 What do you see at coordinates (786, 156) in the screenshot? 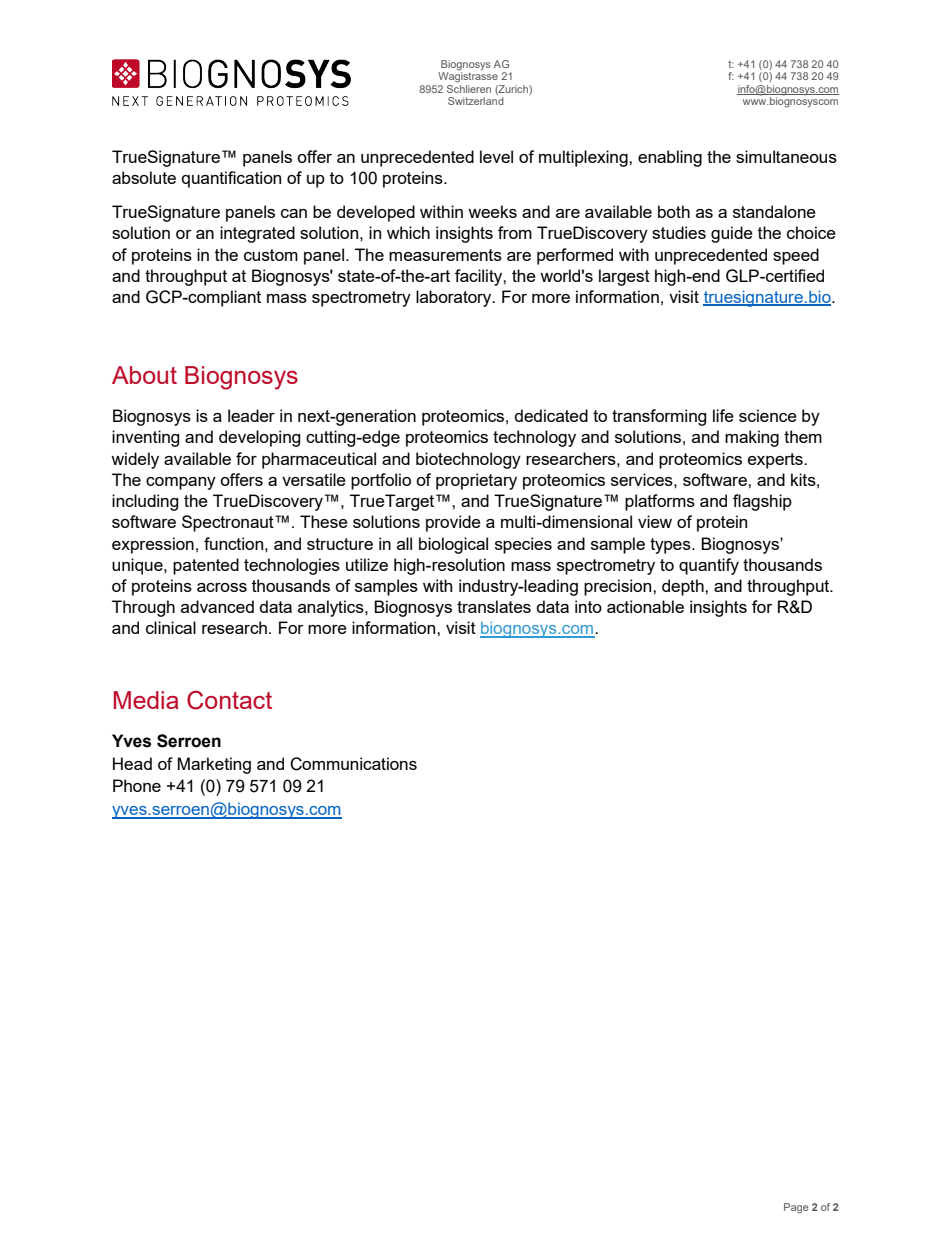
I see `simultaneous` at bounding box center [786, 156].
